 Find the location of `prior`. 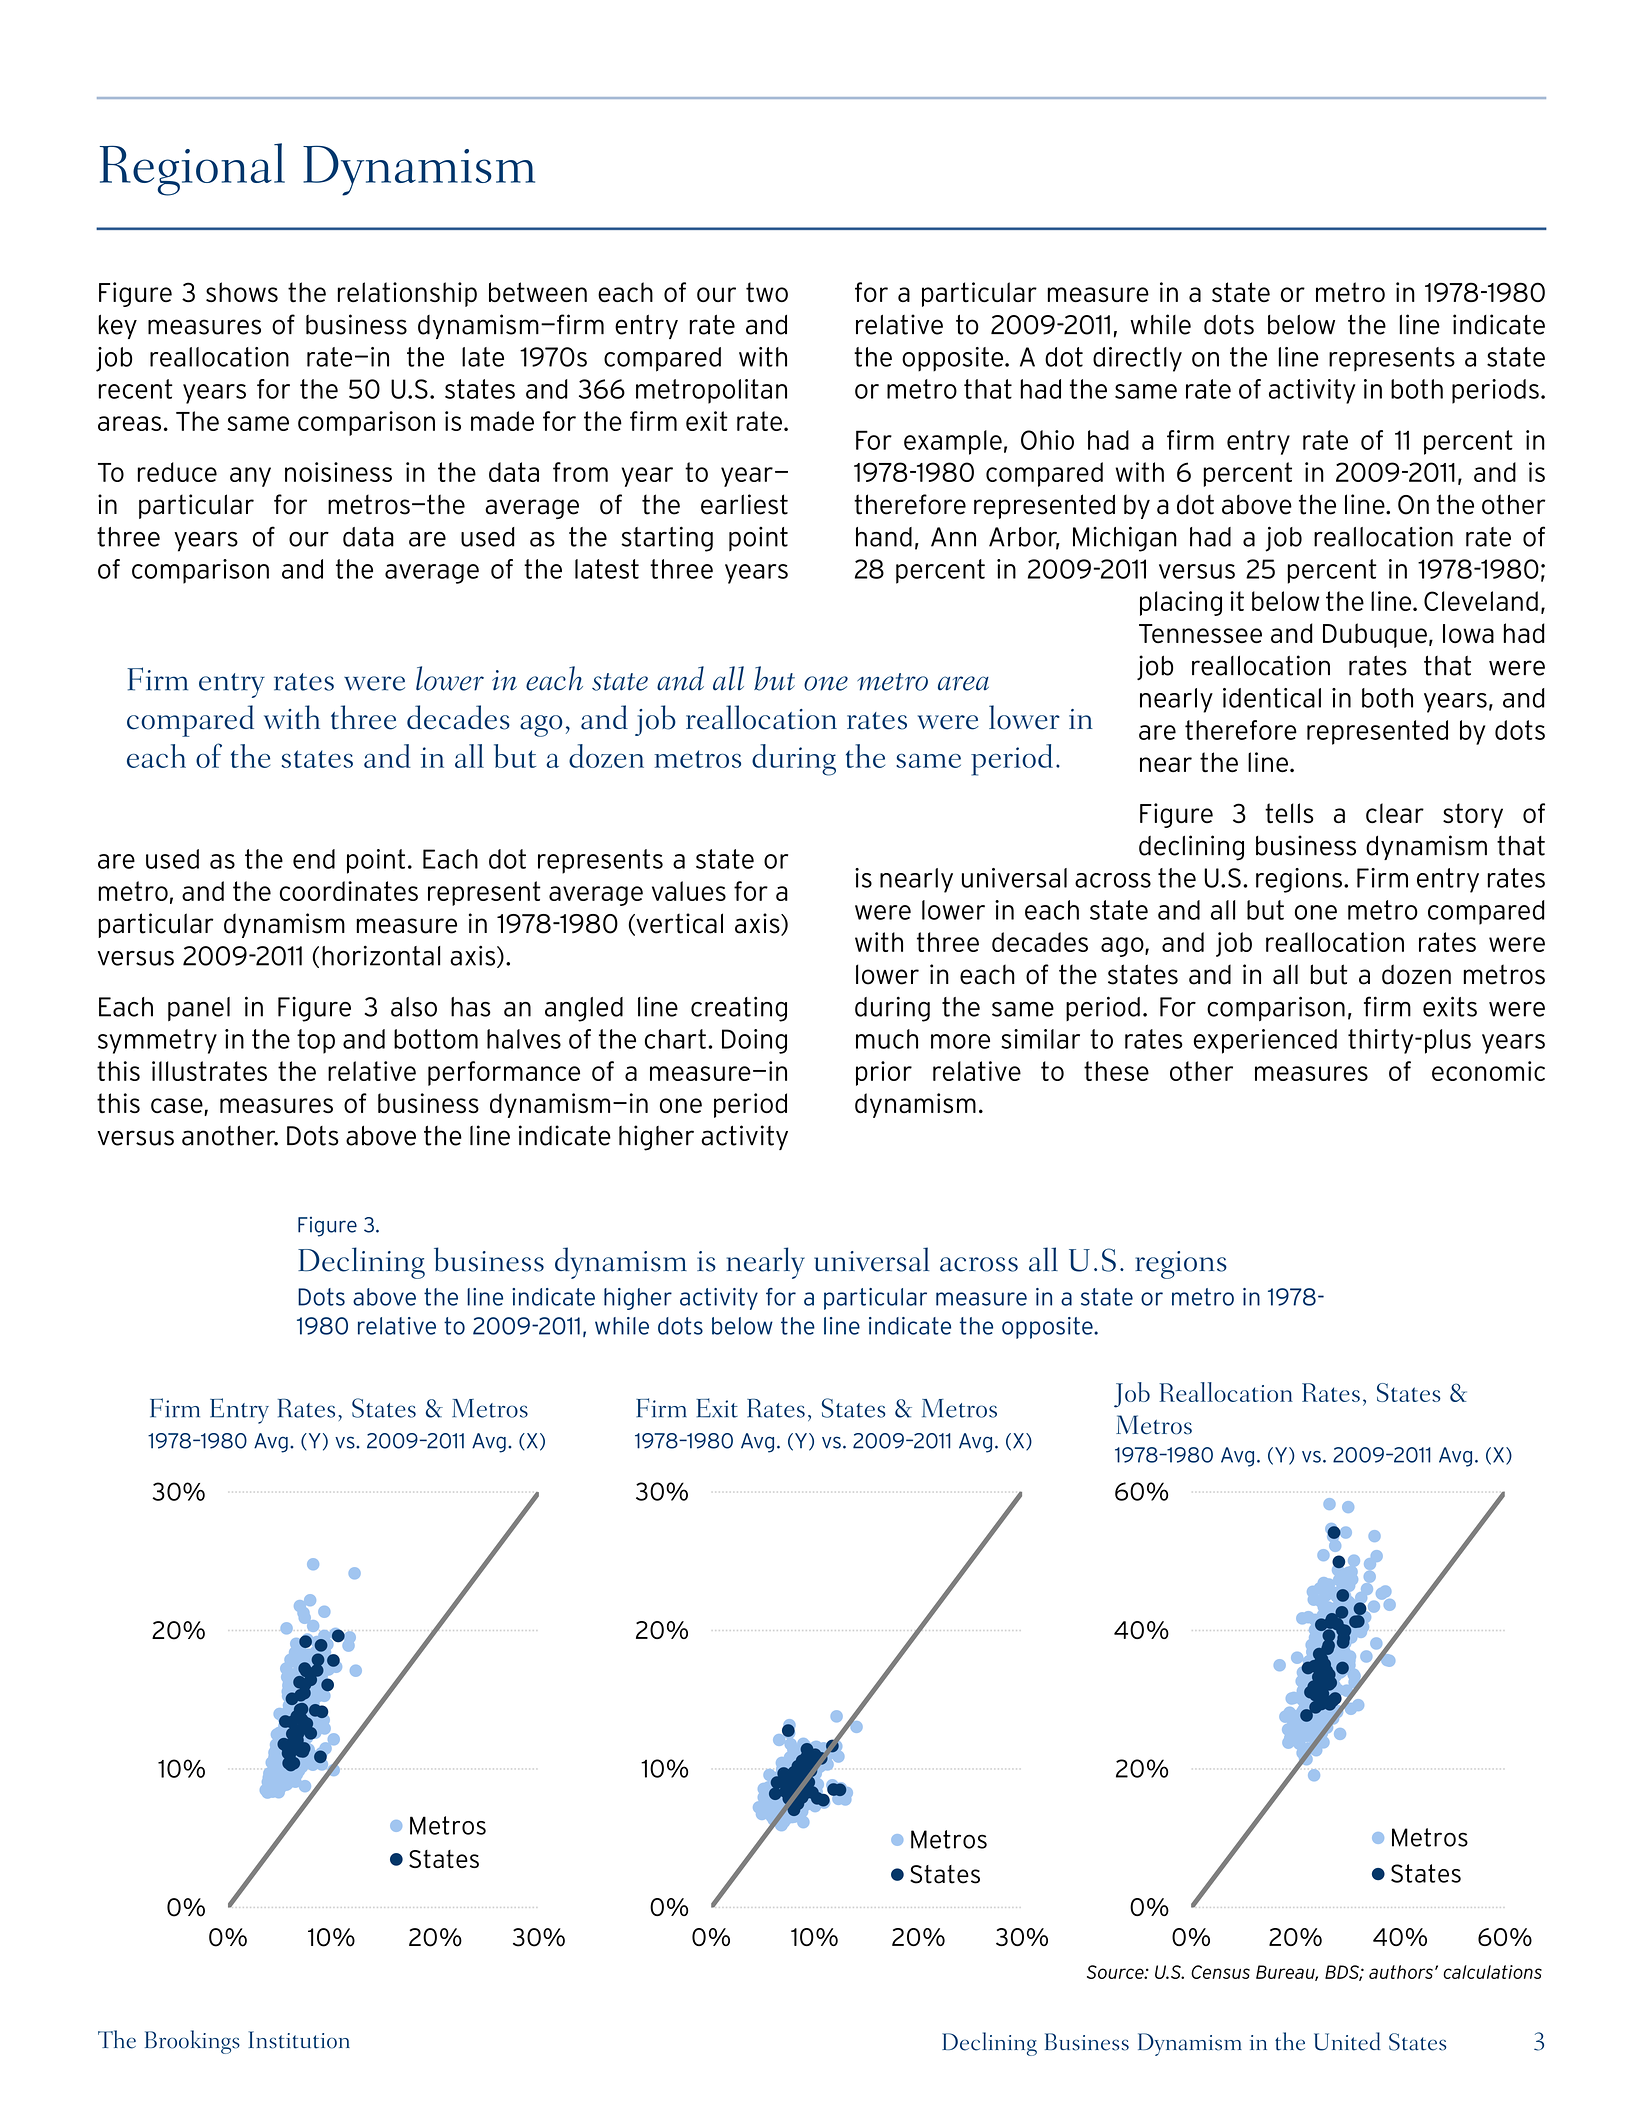

prior is located at coordinates (884, 1073).
